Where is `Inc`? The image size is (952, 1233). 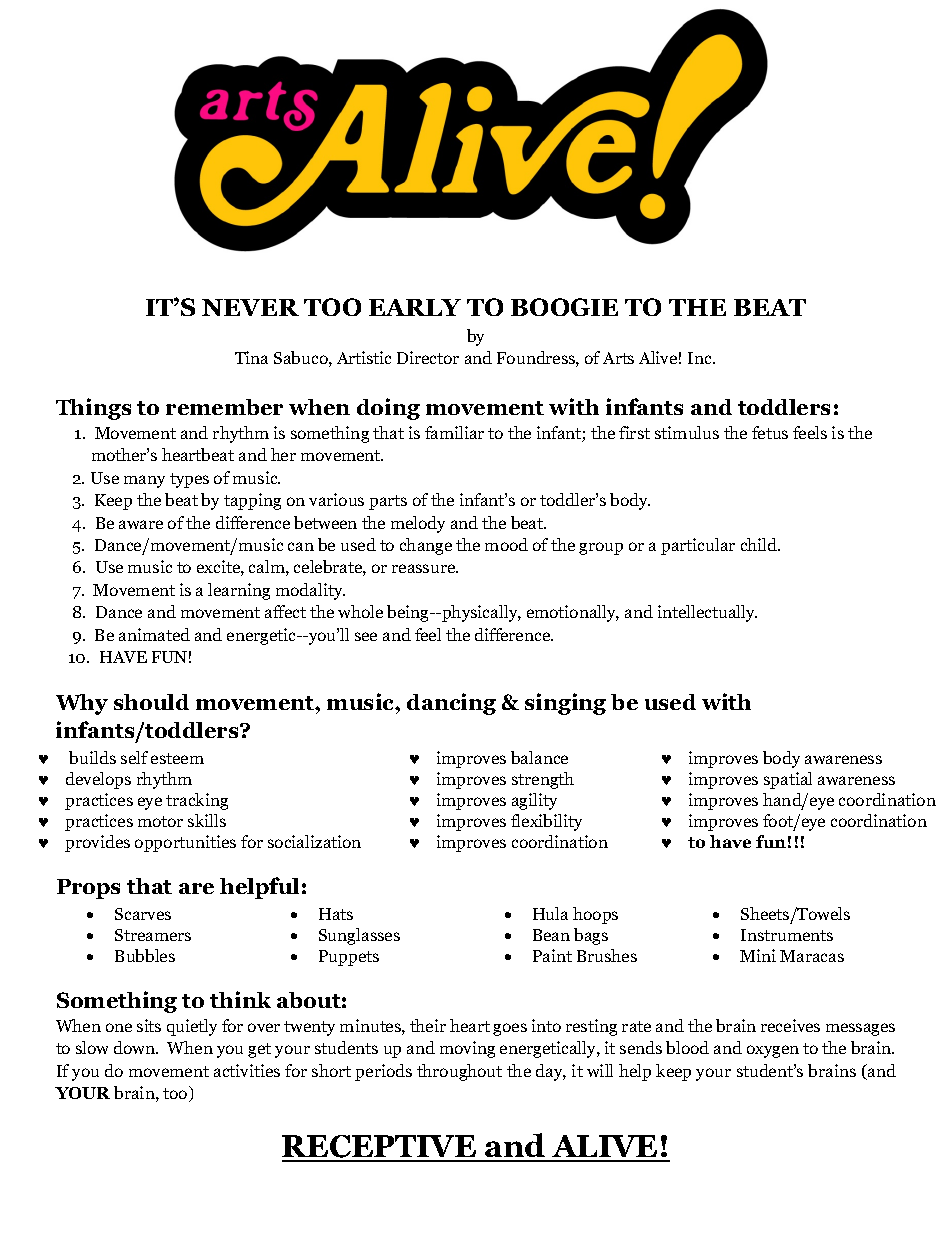 Inc is located at coordinates (701, 358).
